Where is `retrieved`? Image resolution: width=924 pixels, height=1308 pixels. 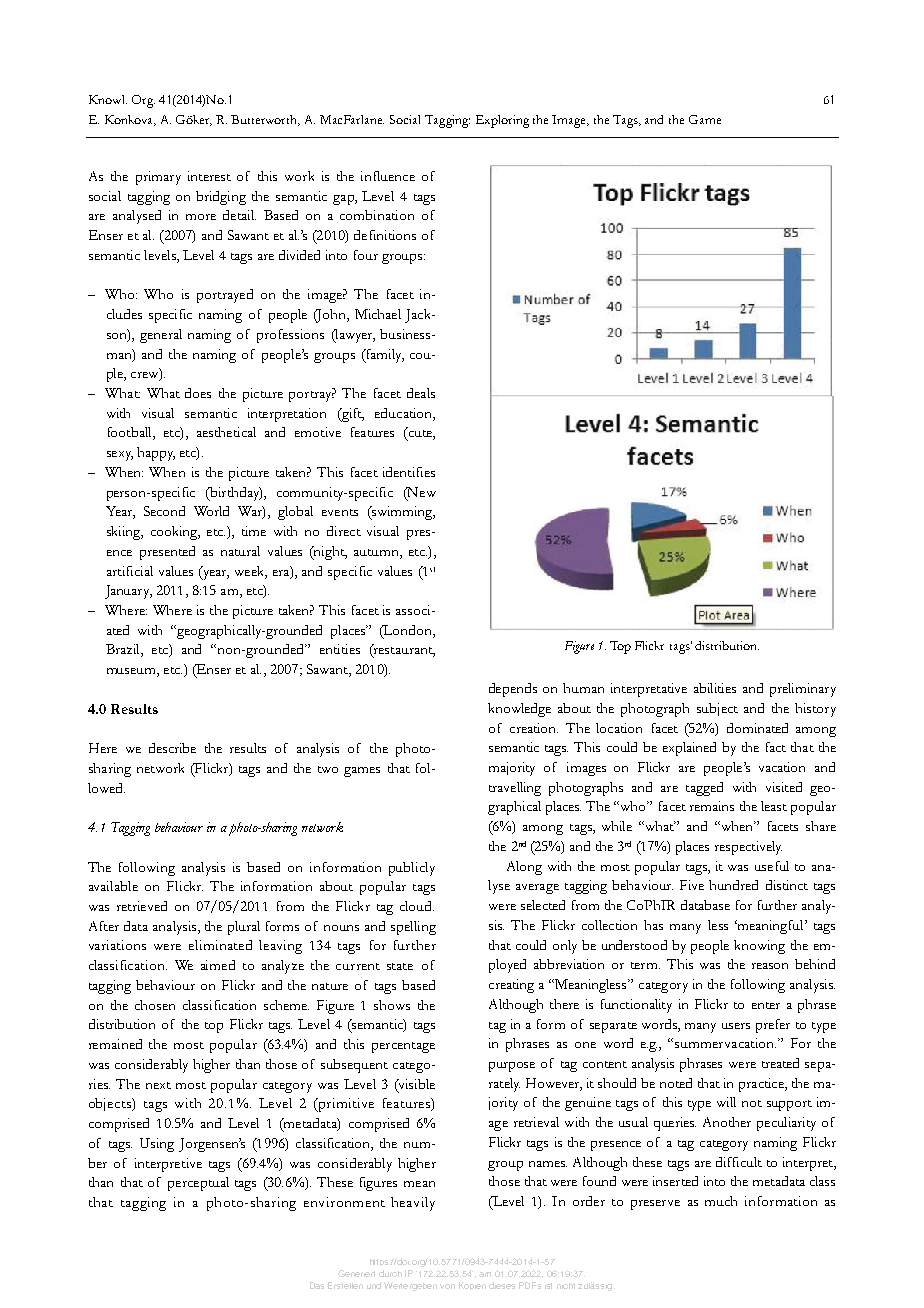
retrieved is located at coordinates (142, 906).
